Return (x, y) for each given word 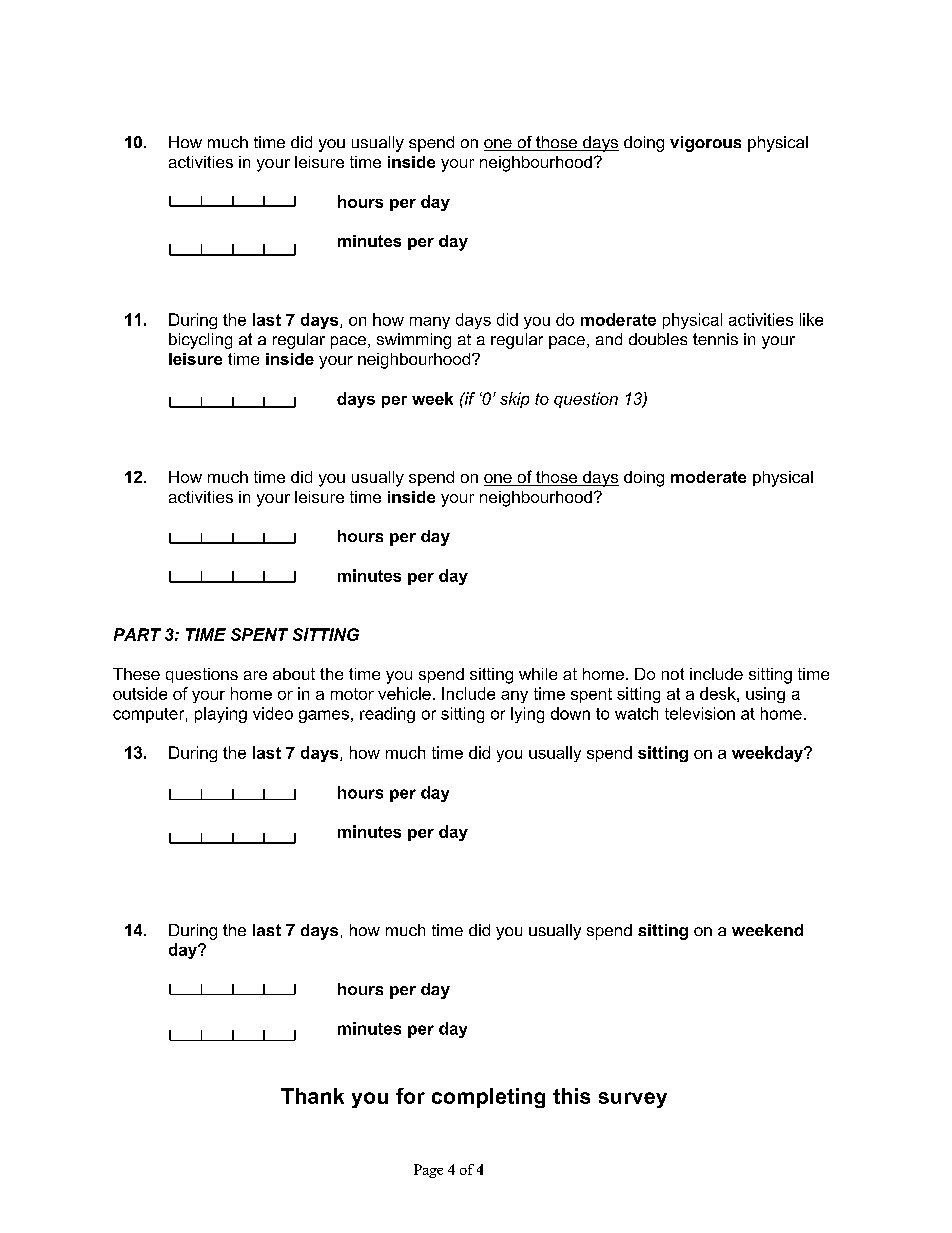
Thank (312, 1096)
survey (633, 1100)
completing (488, 1098)
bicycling (200, 341)
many (430, 323)
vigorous (705, 144)
